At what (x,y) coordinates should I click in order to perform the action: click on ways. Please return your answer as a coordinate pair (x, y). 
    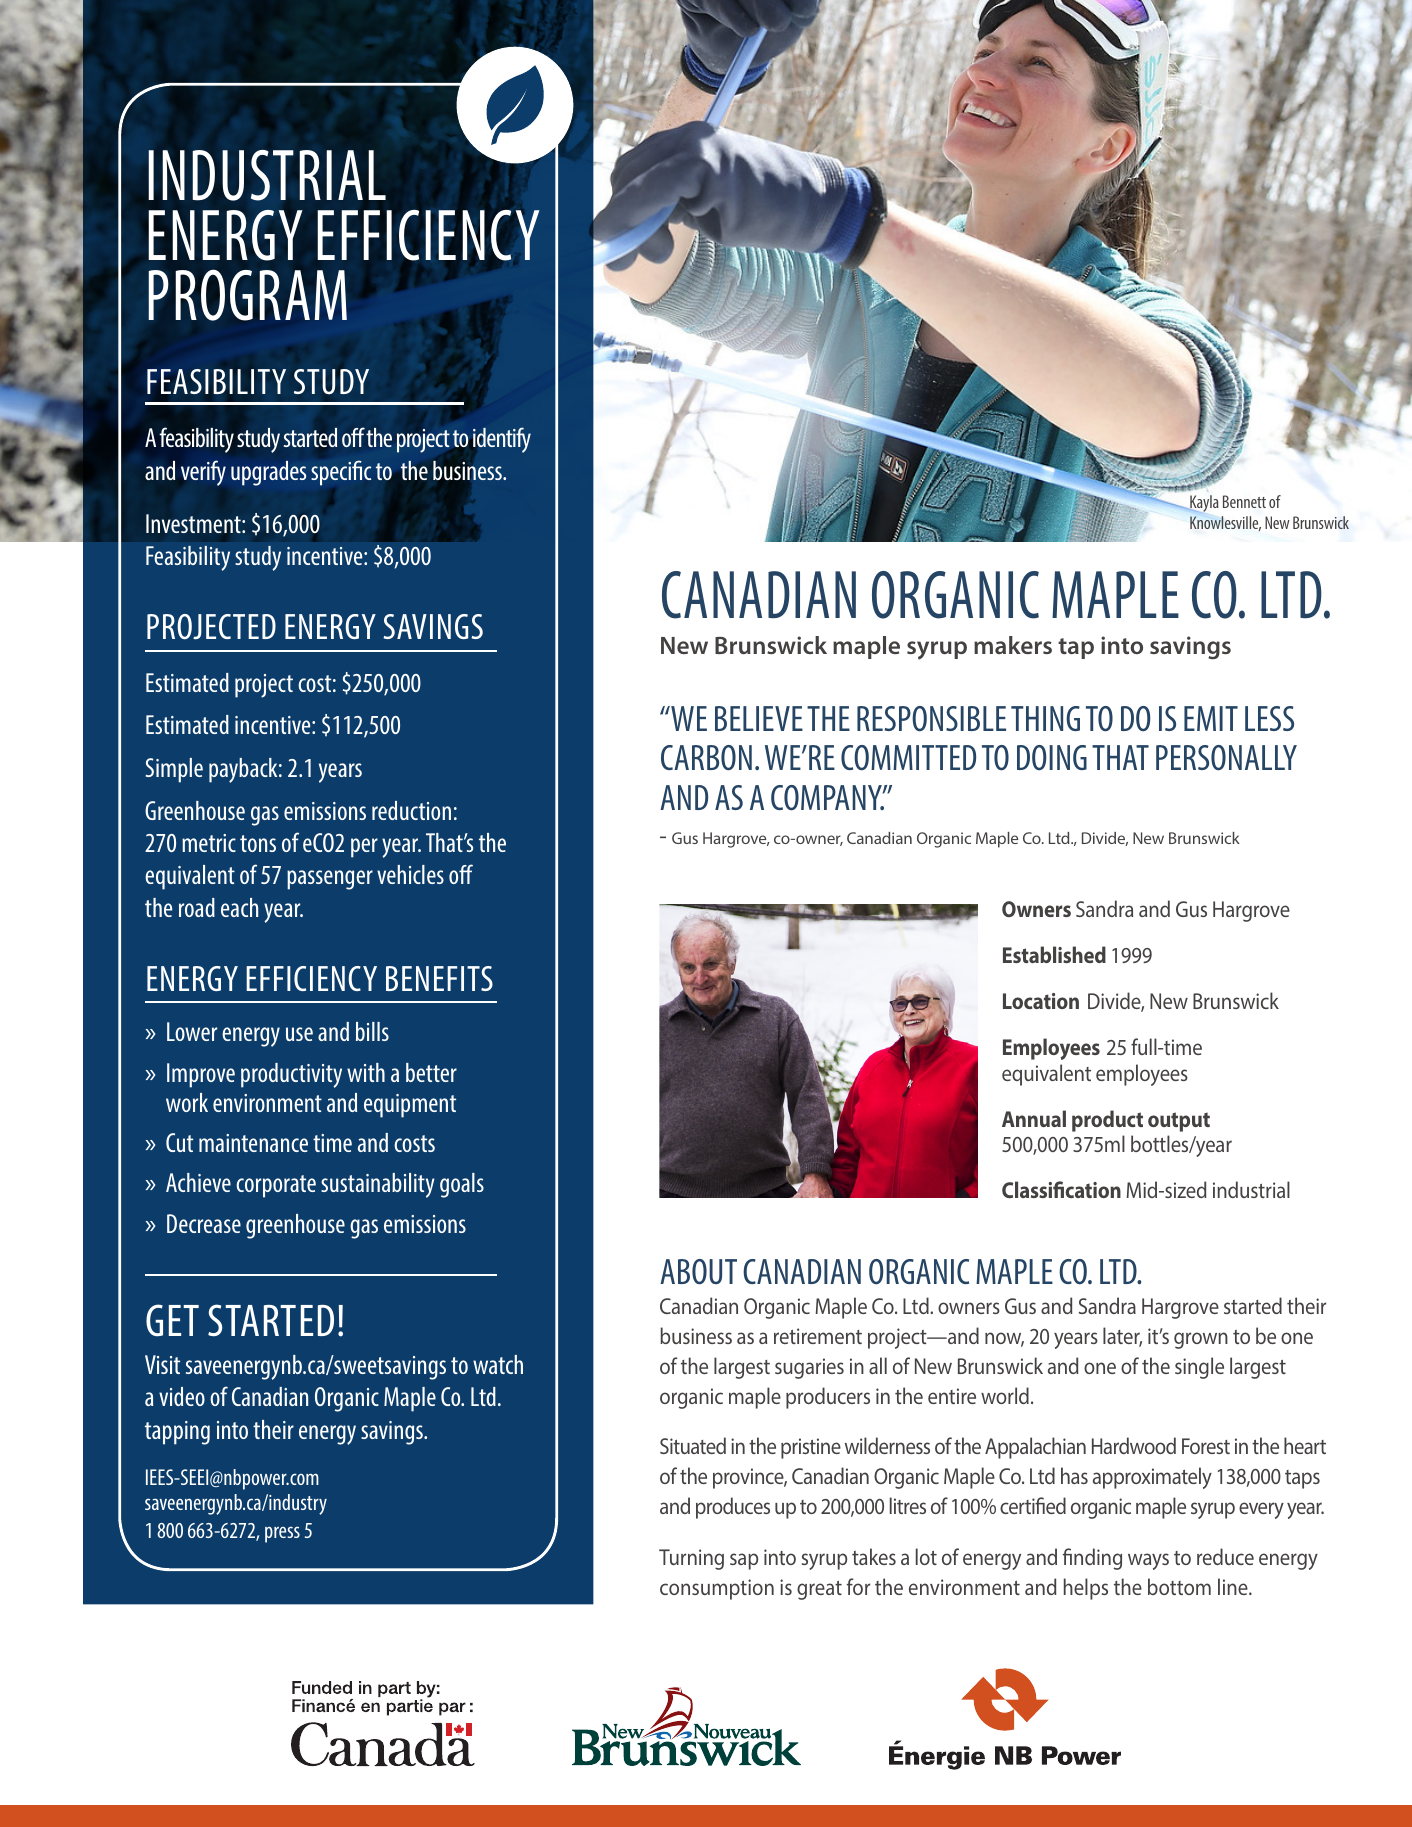
    Looking at the image, I should click on (1148, 1561).
